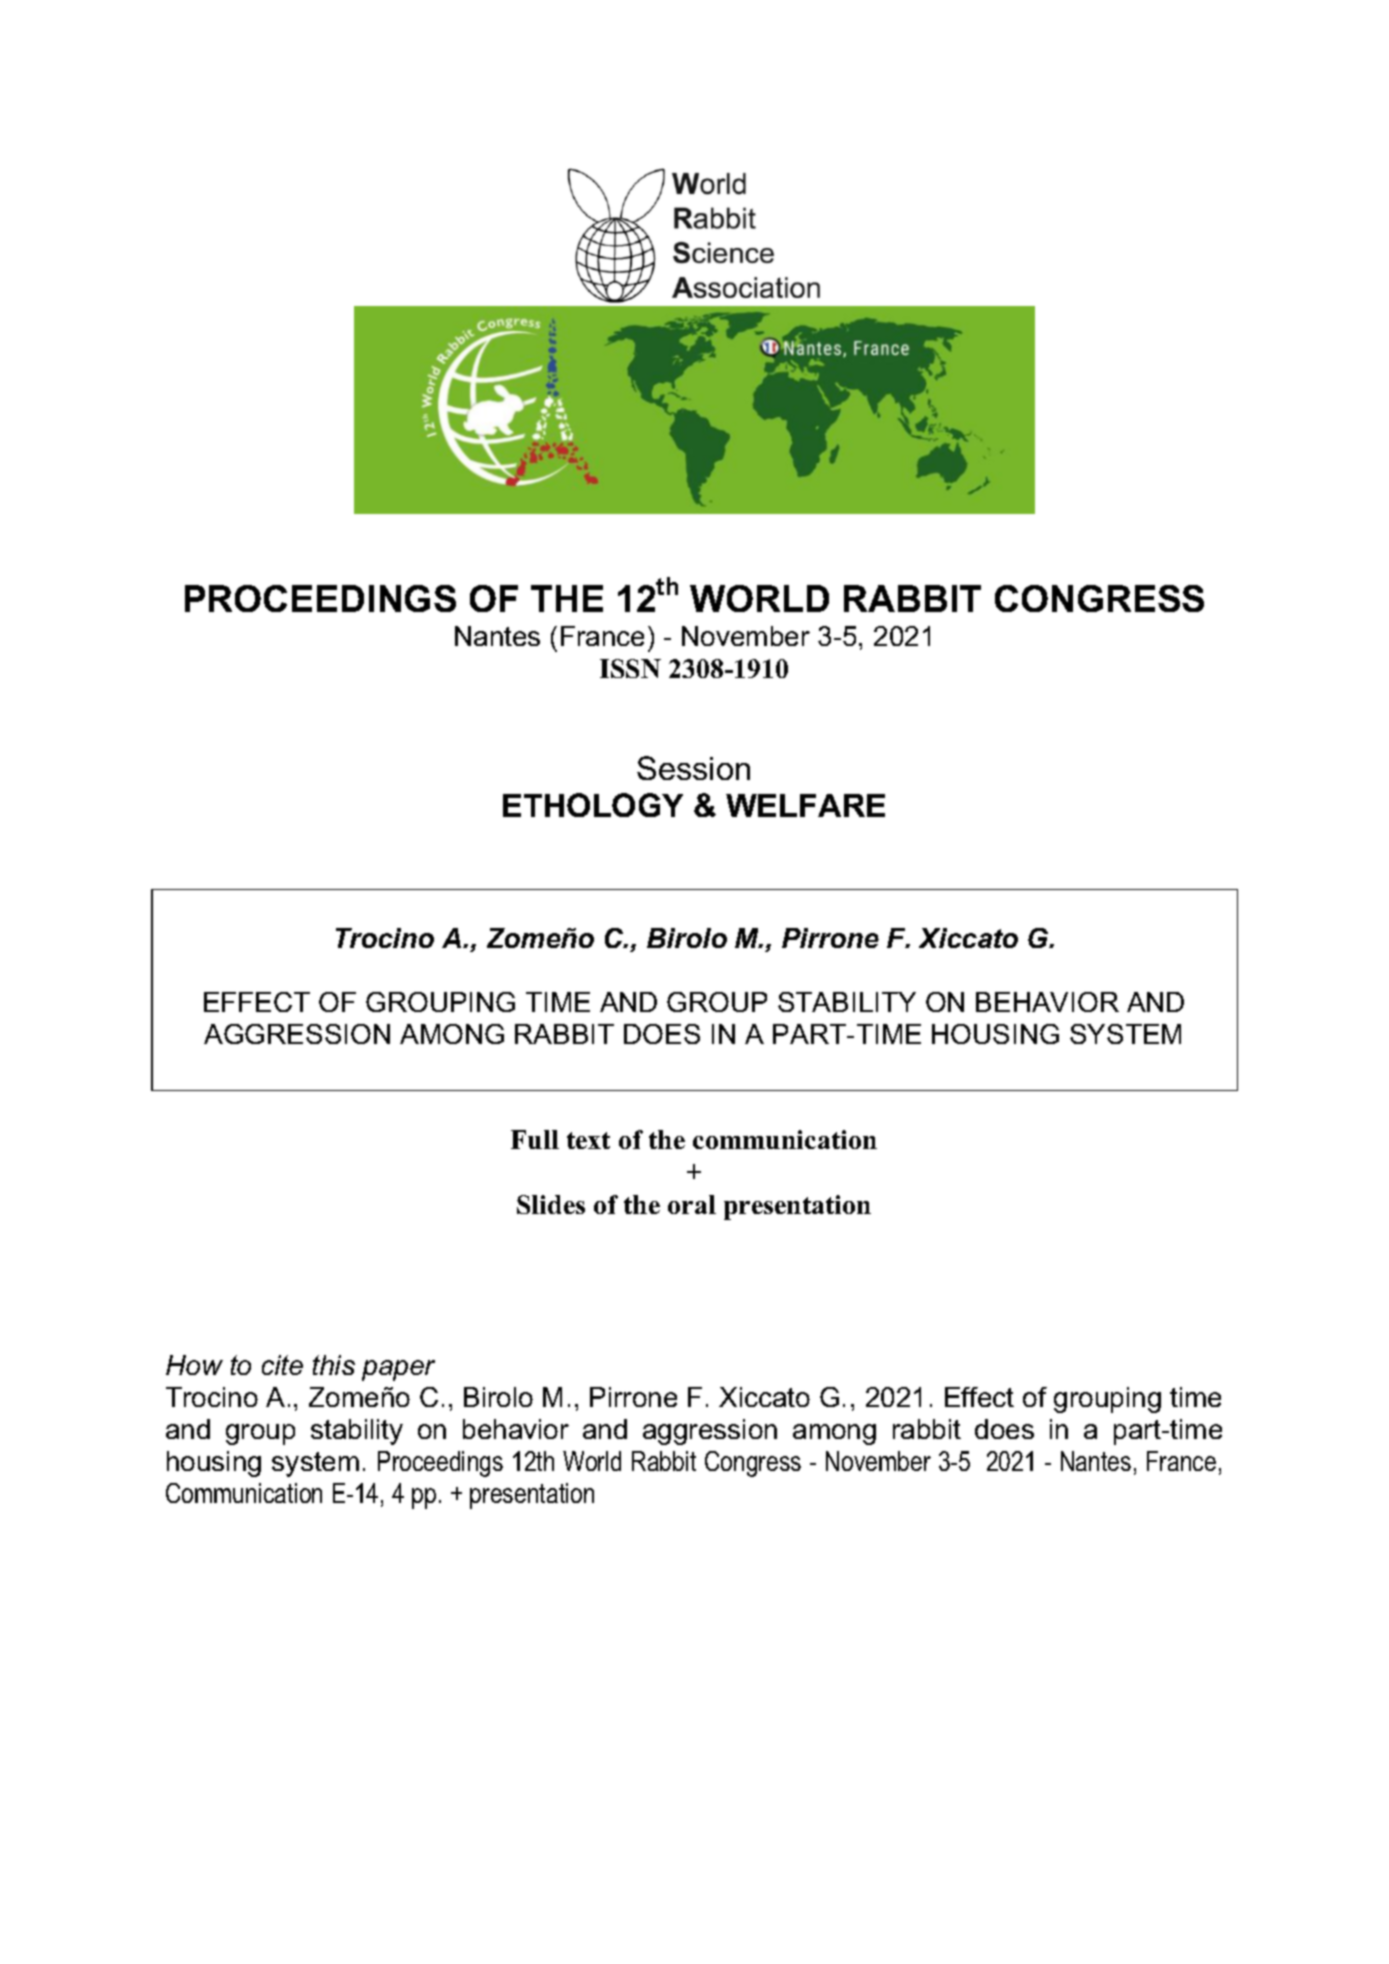 The height and width of the page is (1964, 1389). Describe the element at coordinates (398, 1370) in the page. I see `paper` at that location.
